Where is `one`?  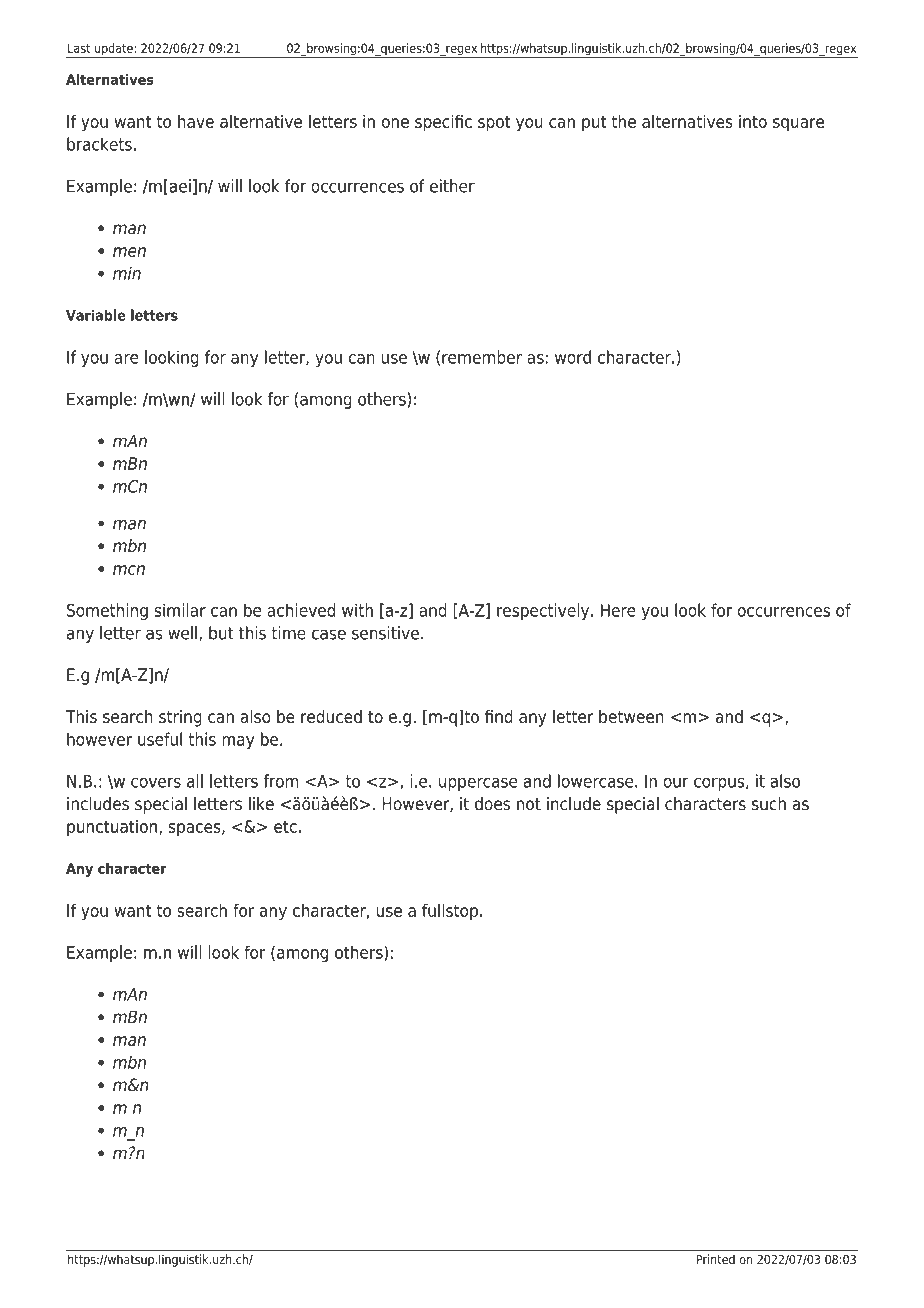 one is located at coordinates (395, 123).
